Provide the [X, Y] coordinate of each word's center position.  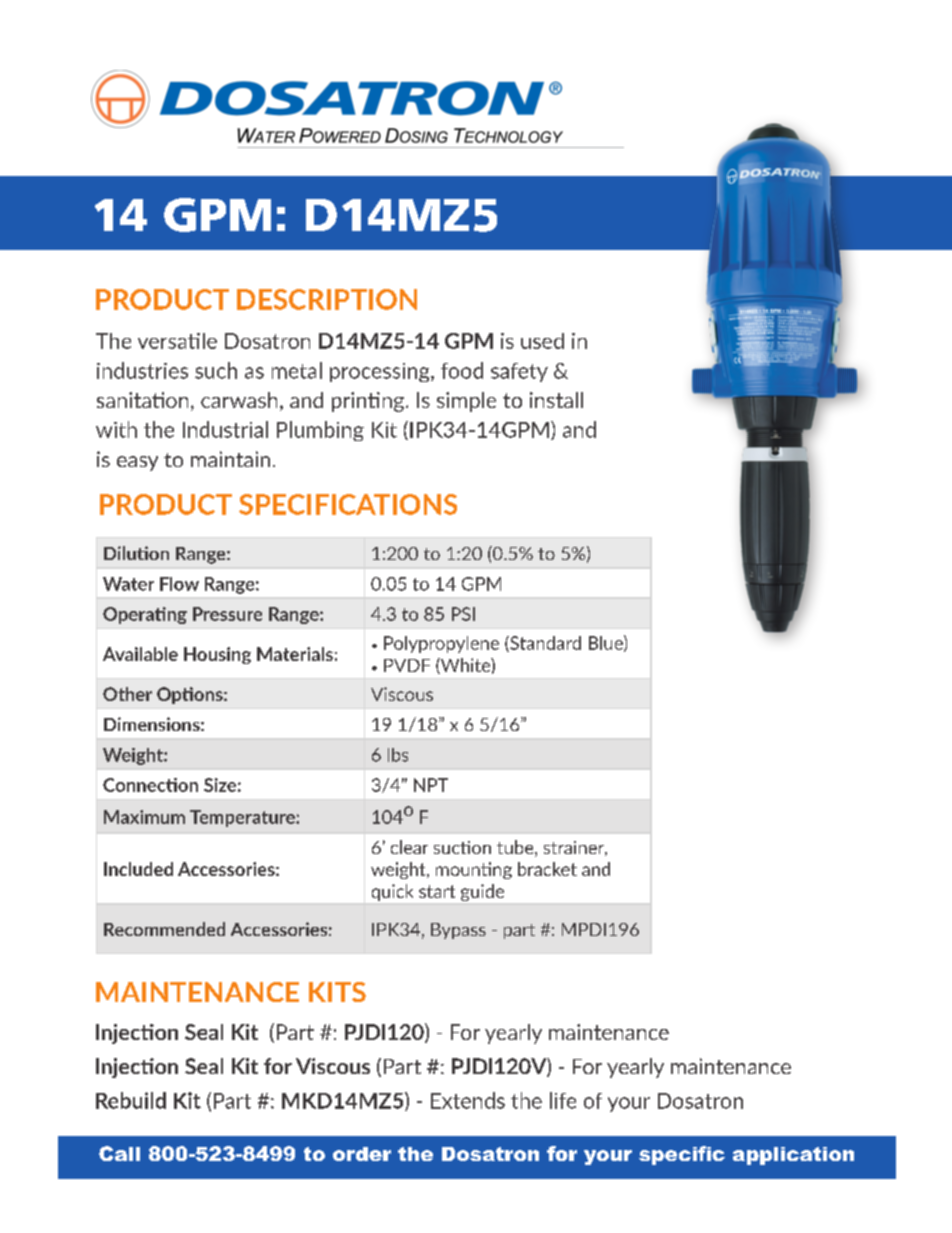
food [462, 370]
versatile [177, 341]
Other [127, 694]
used [542, 341]
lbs [398, 755]
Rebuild [131, 1100]
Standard [544, 644]
